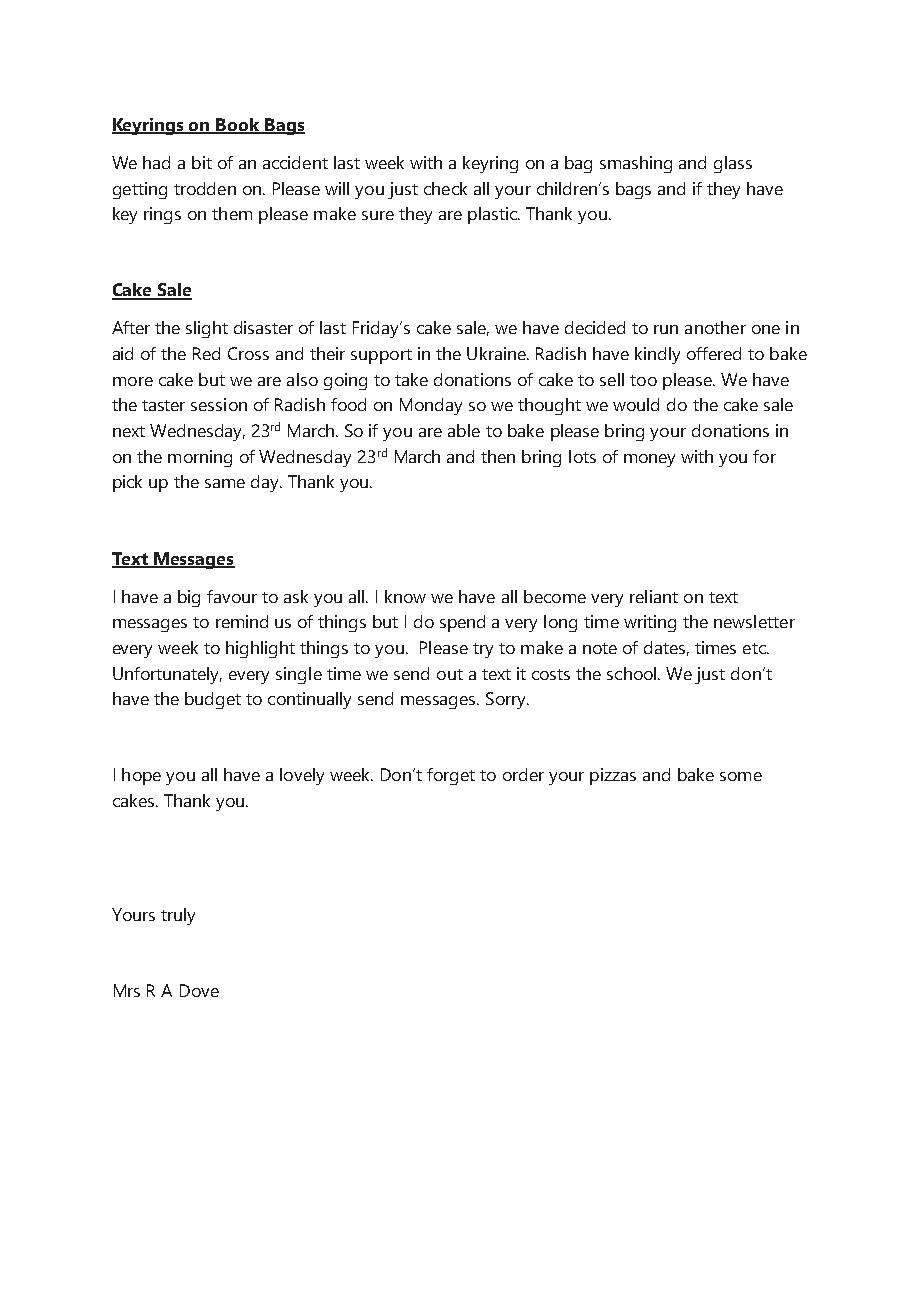 Image resolution: width=924 pixels, height=1308 pixels. What do you see at coordinates (199, 990) in the screenshot?
I see `Dove` at bounding box center [199, 990].
